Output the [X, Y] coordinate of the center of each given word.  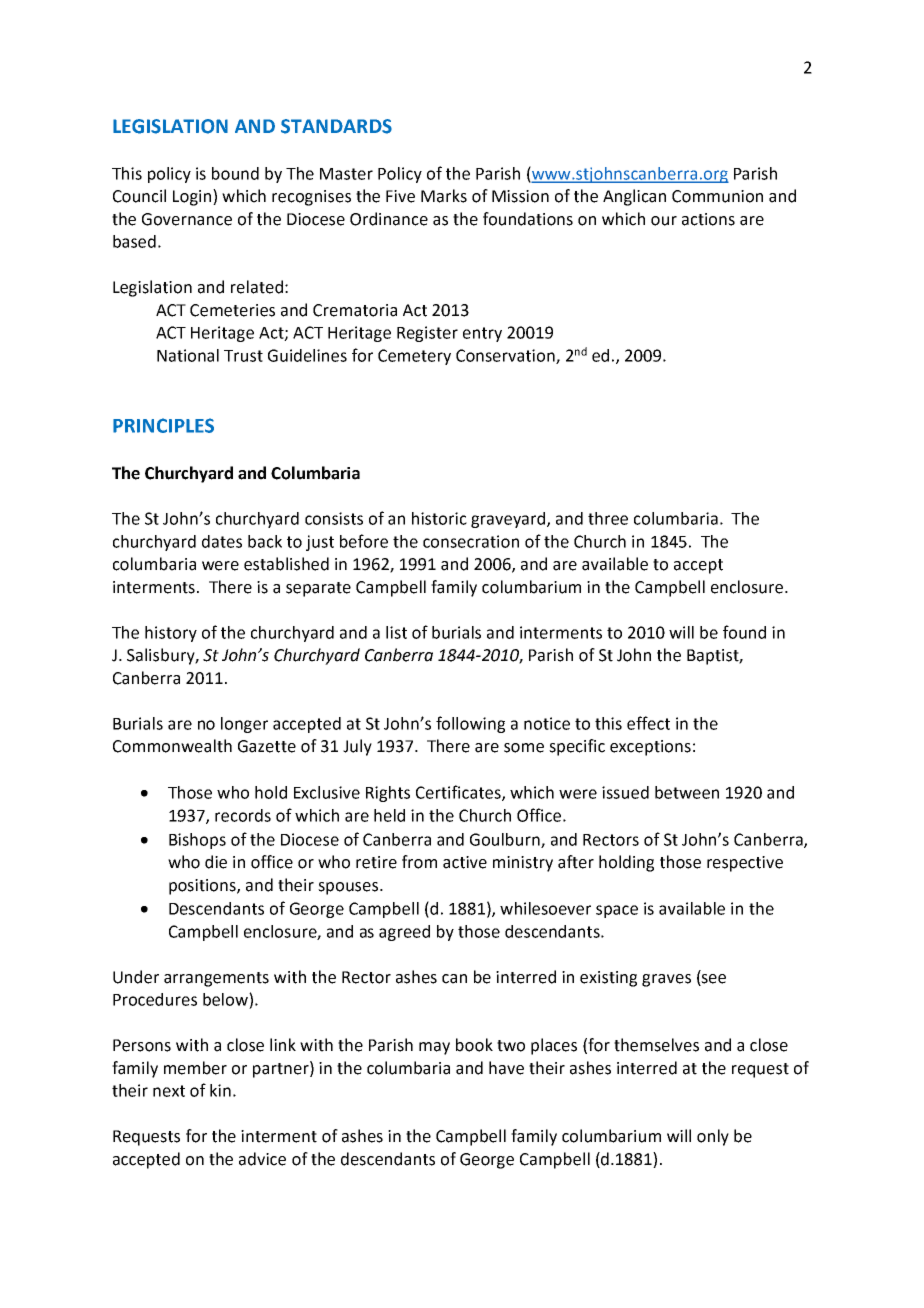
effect [648, 723]
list [396, 632]
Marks [444, 196]
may [434, 1048]
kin [220, 1090]
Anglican [634, 197]
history [171, 634]
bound [235, 173]
